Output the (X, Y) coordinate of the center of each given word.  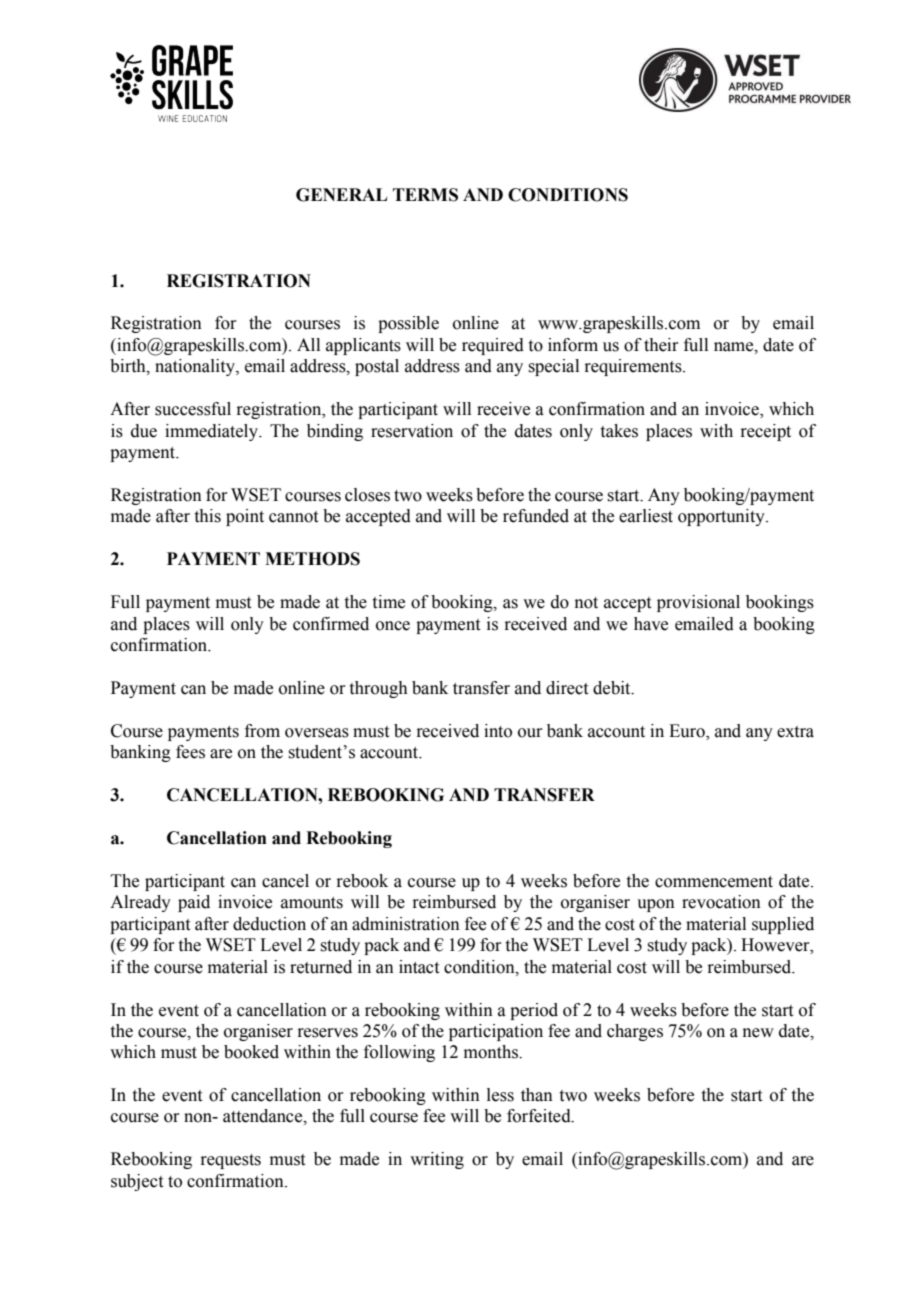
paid (194, 903)
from (262, 731)
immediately (212, 432)
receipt (766, 432)
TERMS (425, 195)
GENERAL (341, 195)
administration (406, 924)
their (661, 345)
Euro (688, 732)
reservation (412, 431)
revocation (721, 902)
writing (437, 1160)
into (498, 731)
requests (231, 1161)
